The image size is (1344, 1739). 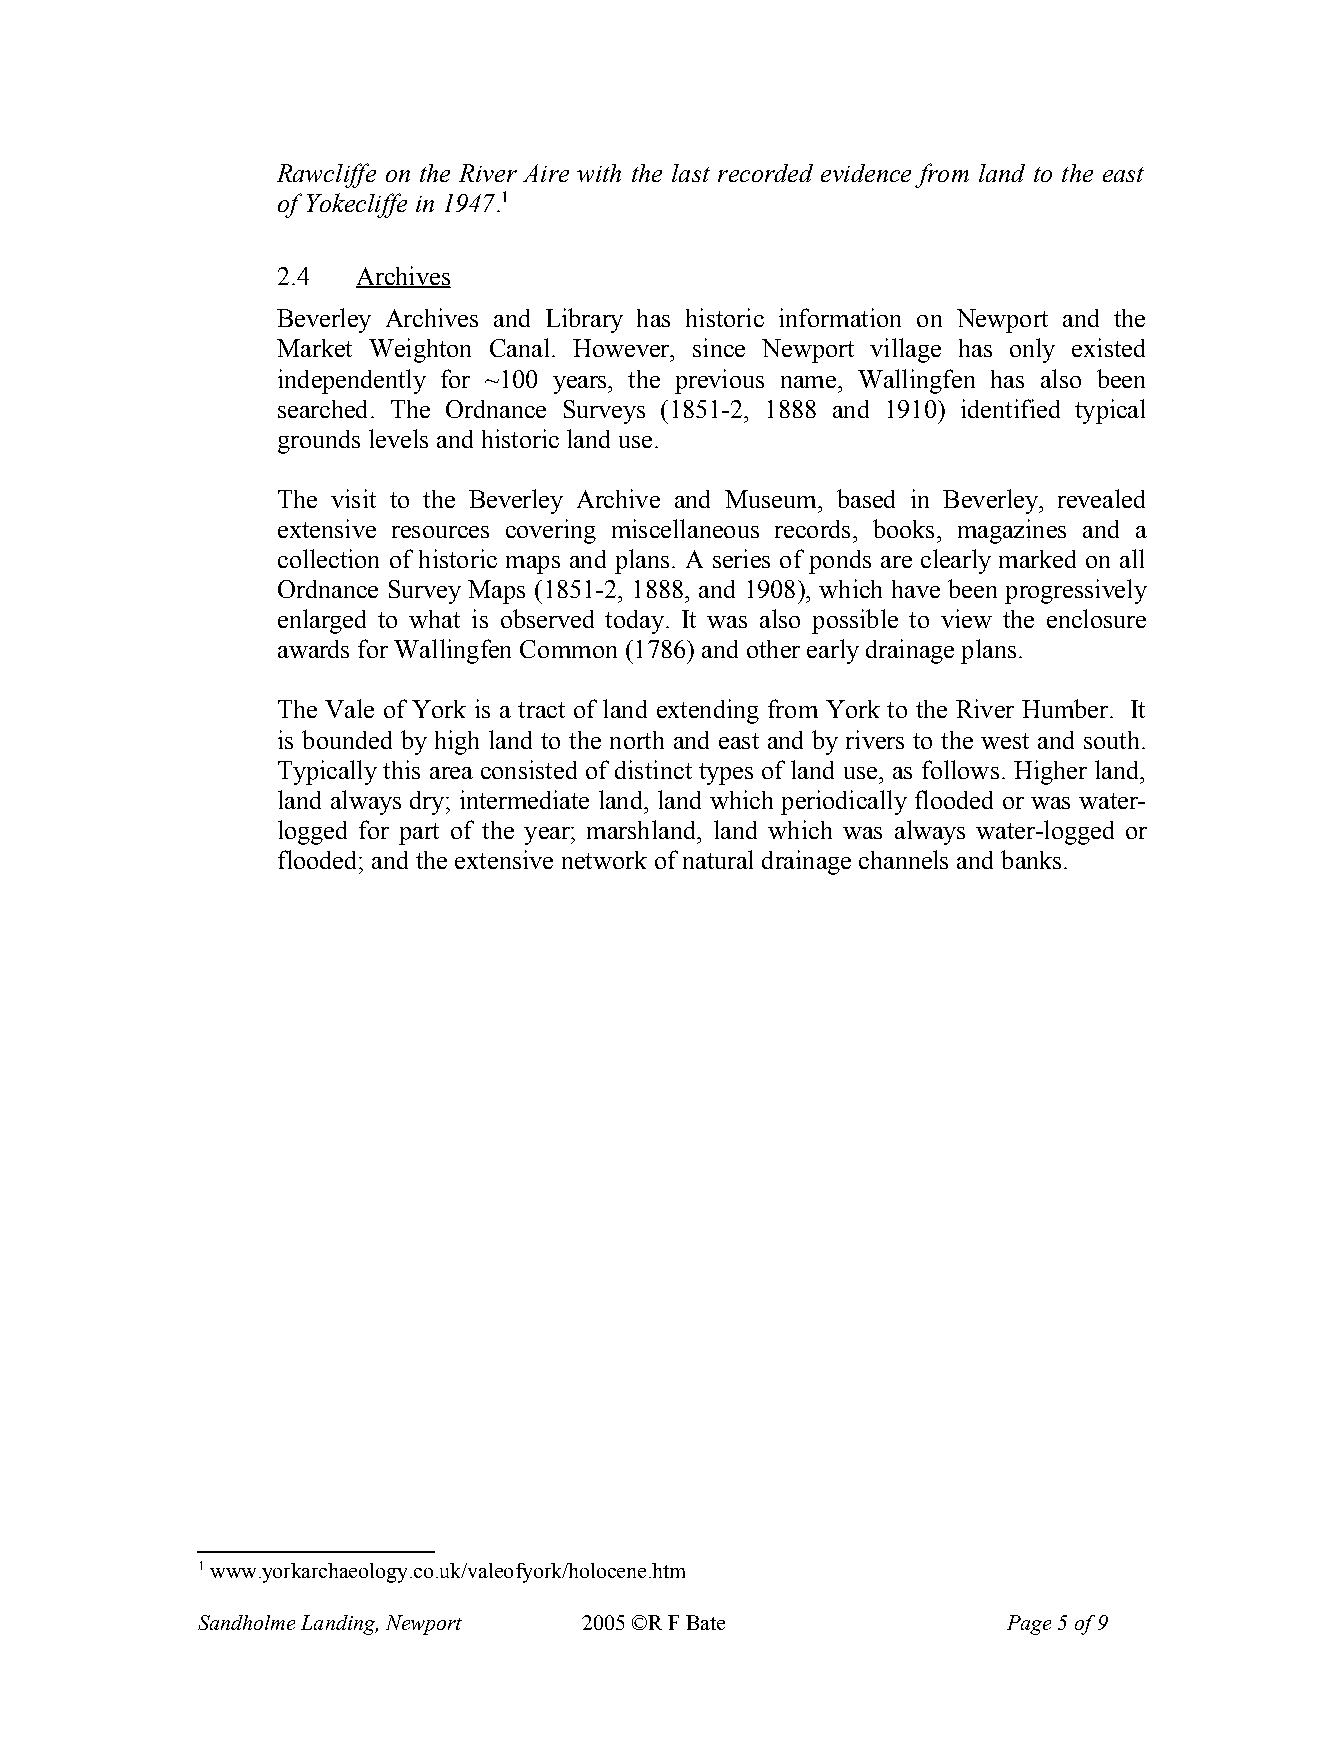 I want to click on only, so click(x=1032, y=350).
